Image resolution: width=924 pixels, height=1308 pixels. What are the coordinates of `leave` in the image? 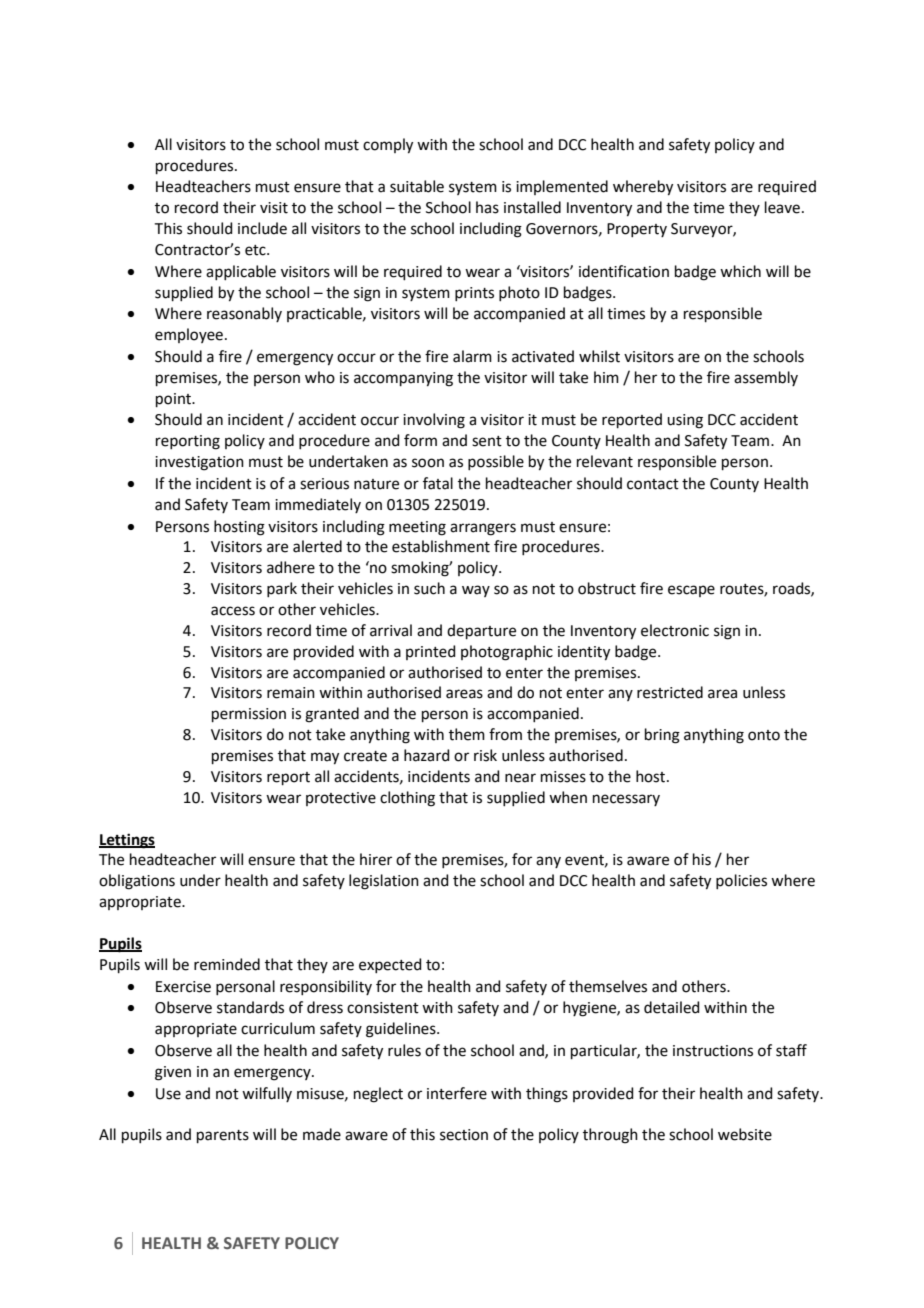 It's located at (782, 207).
